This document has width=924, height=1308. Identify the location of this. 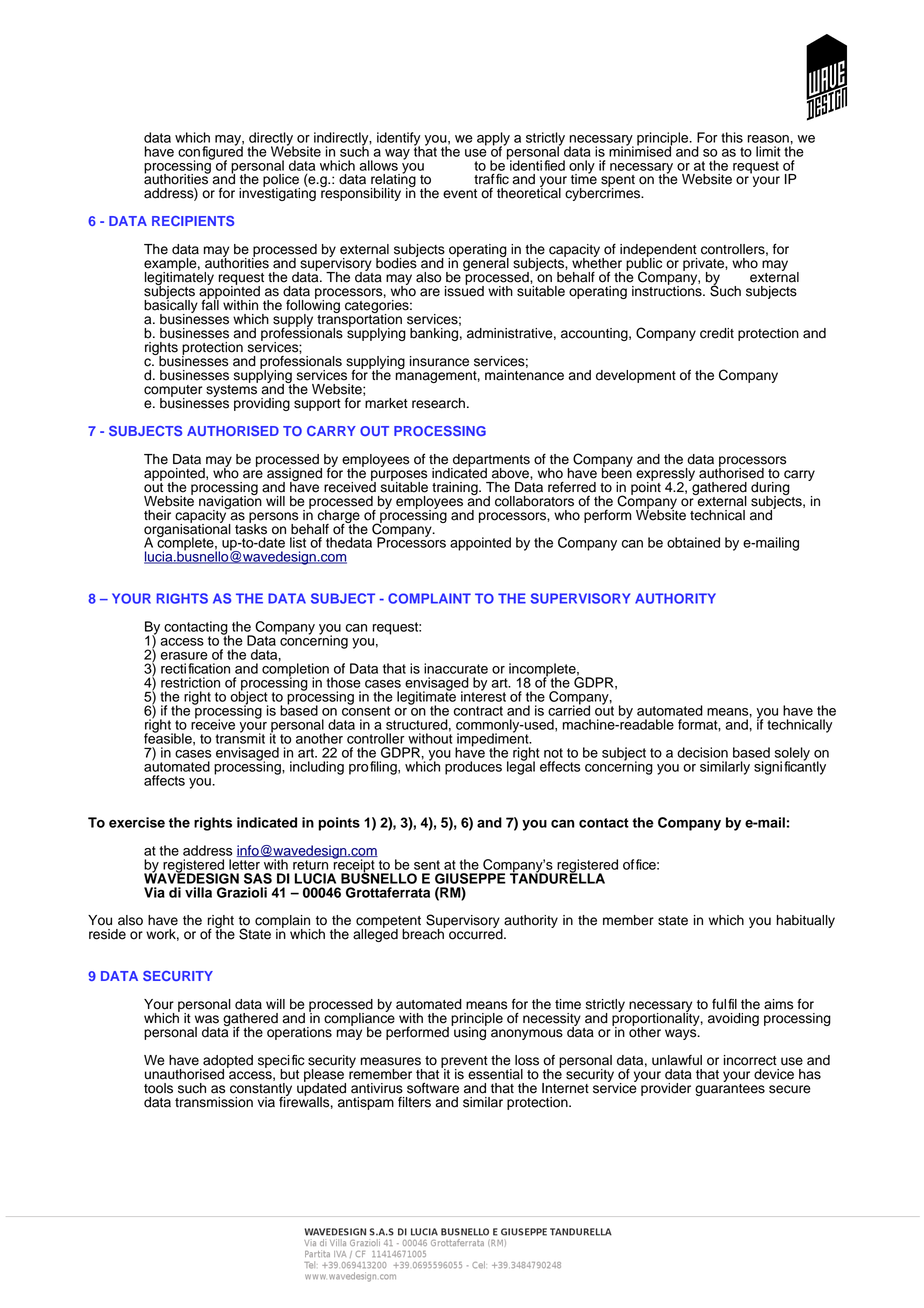
(732, 137).
